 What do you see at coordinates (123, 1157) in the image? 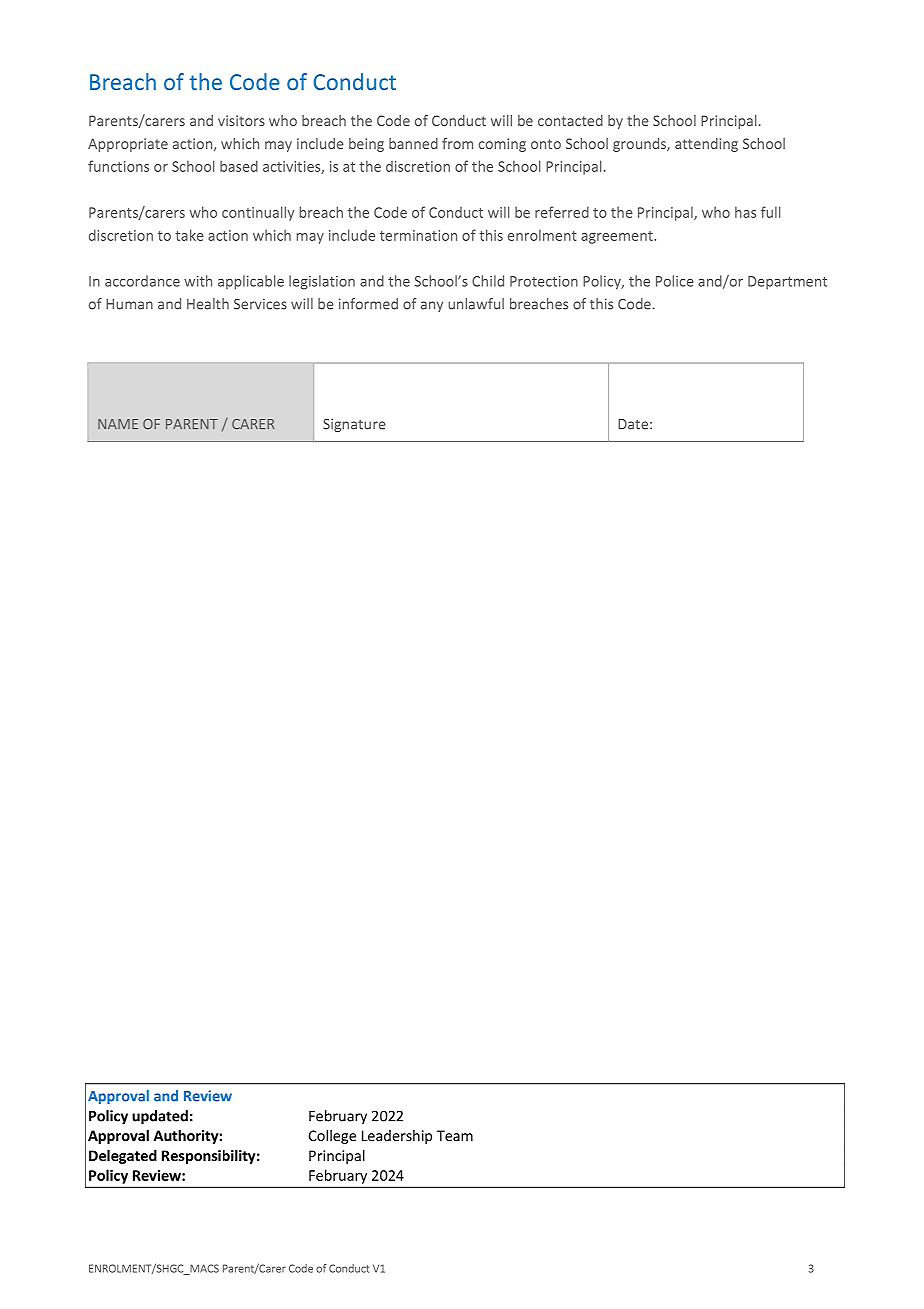
I see `Delegated` at bounding box center [123, 1157].
